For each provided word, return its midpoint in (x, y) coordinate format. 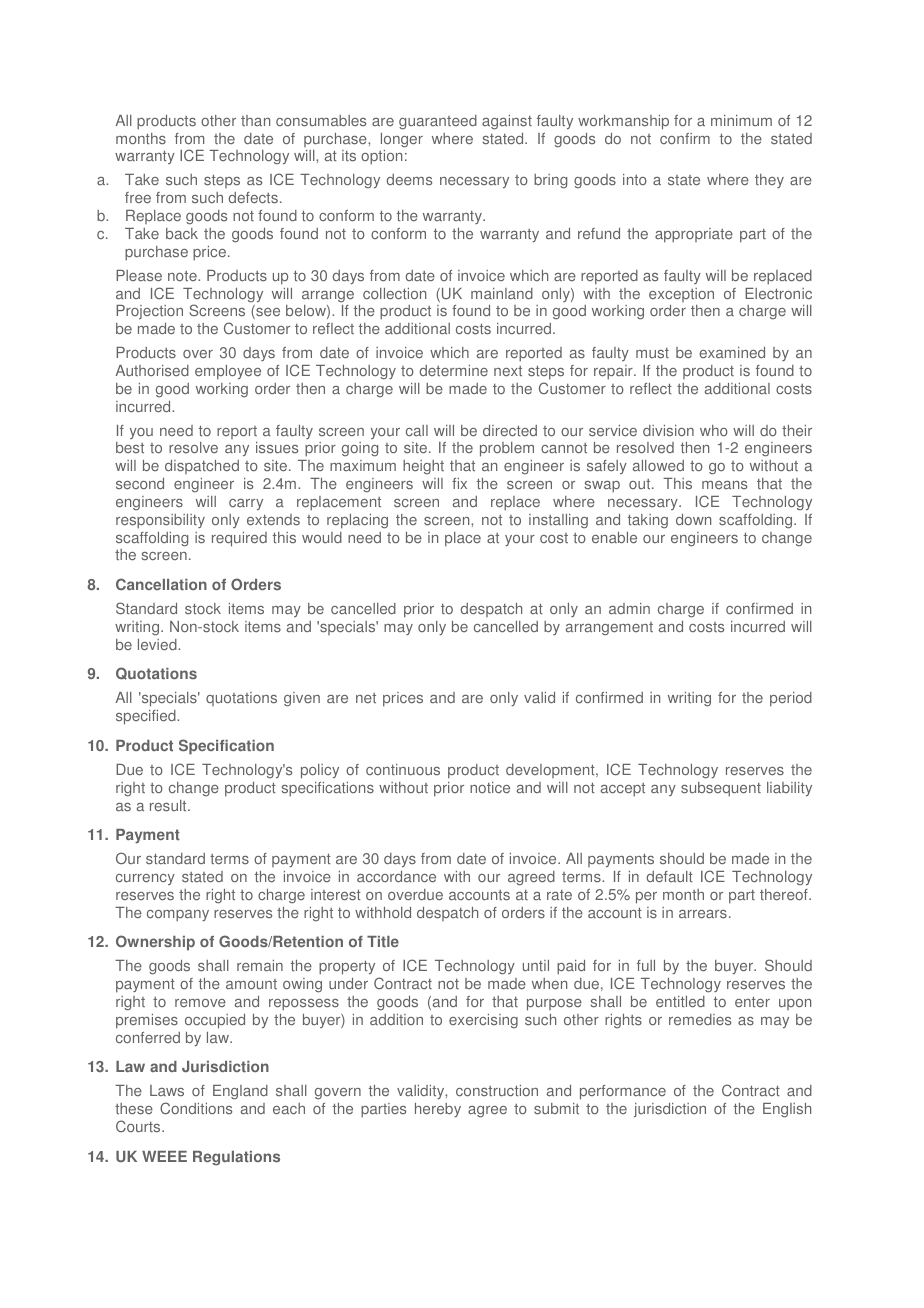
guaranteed (438, 122)
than (255, 120)
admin (629, 609)
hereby (438, 1110)
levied (158, 644)
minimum (741, 120)
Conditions (196, 1108)
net (366, 698)
